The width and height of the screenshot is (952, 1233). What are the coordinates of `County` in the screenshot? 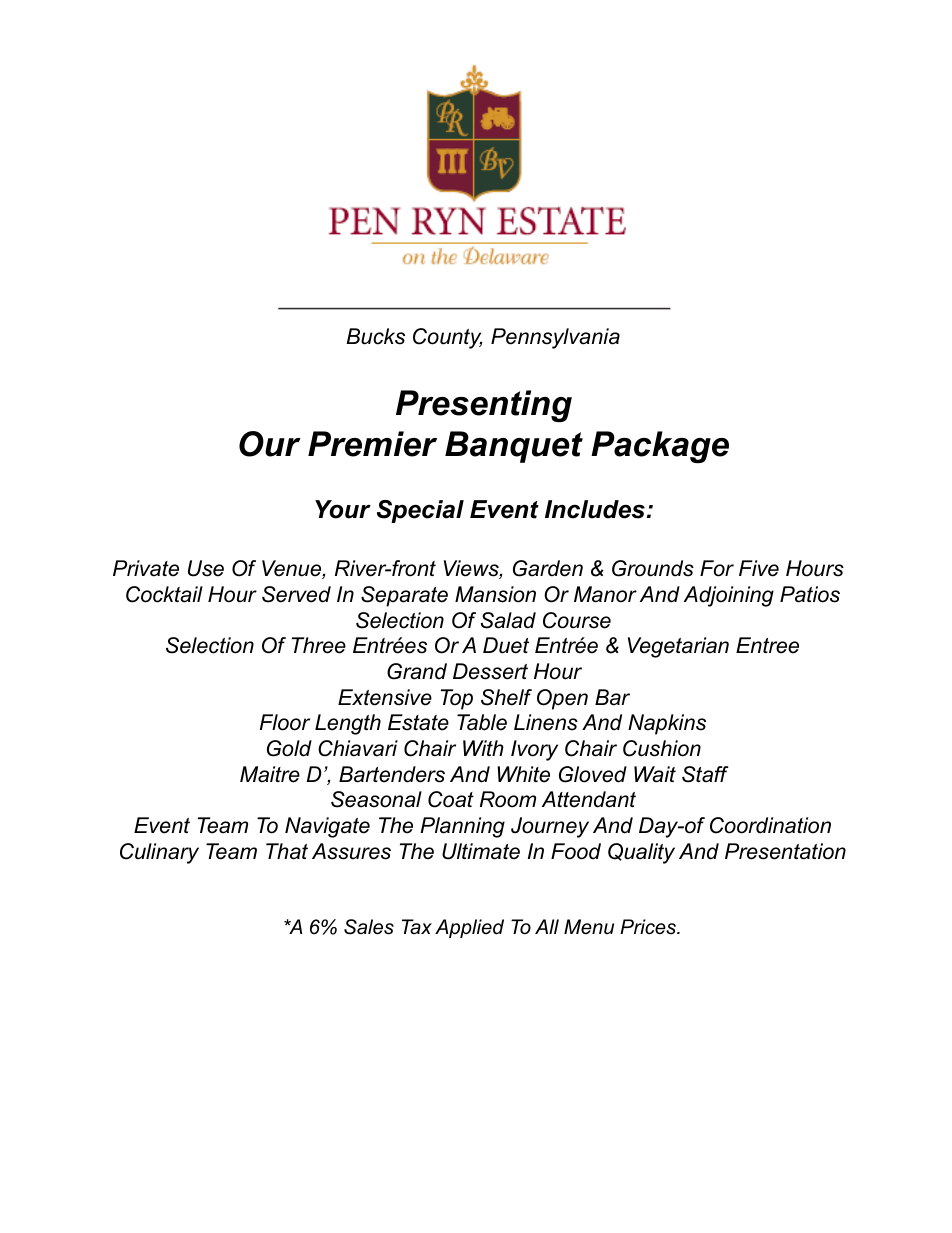 It's located at (447, 338).
